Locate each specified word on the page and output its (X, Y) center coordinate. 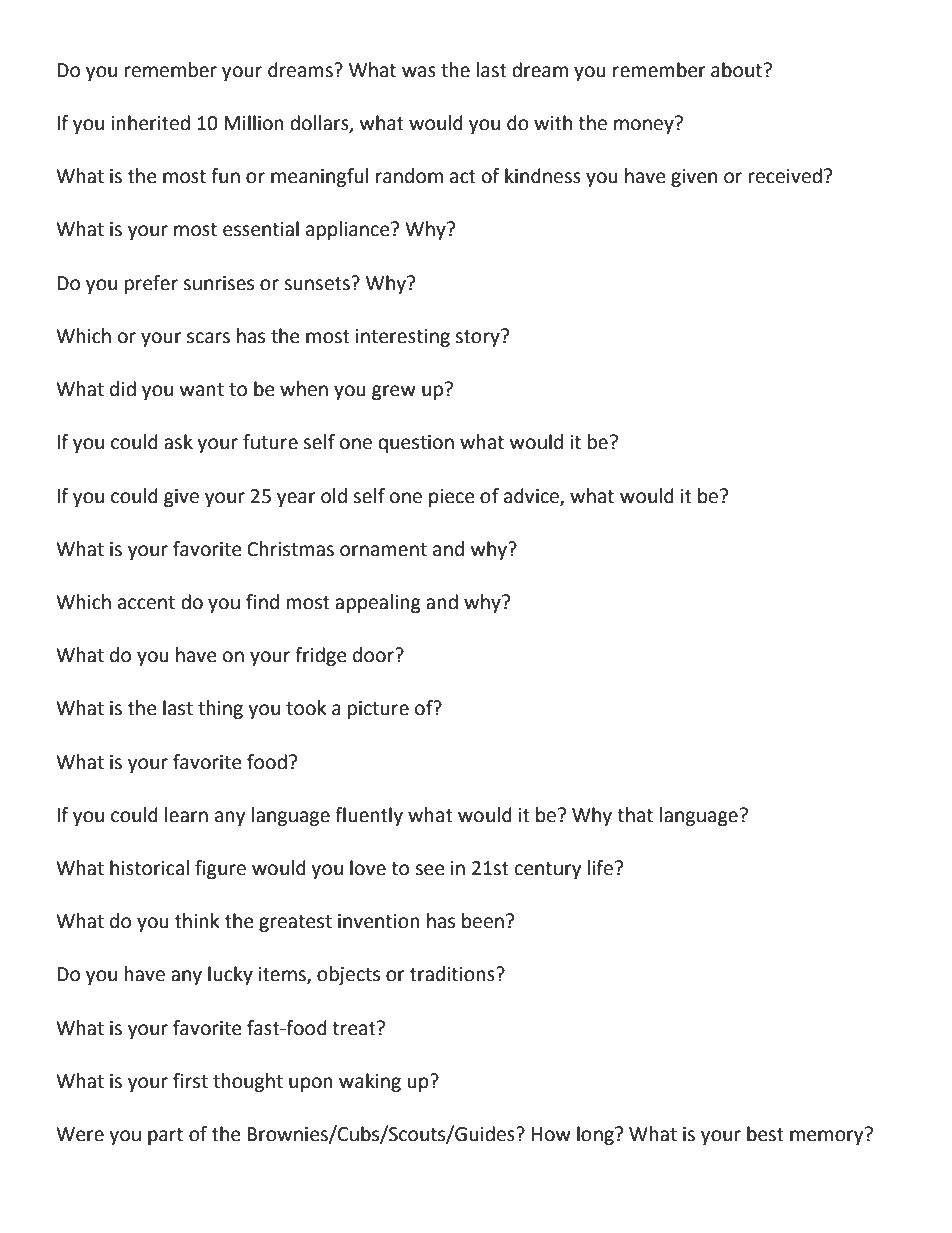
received (785, 176)
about (736, 70)
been (483, 921)
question (416, 444)
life (602, 868)
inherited (150, 123)
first (190, 1081)
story (478, 338)
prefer (151, 284)
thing (220, 709)
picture (378, 710)
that (635, 815)
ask (178, 442)
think (197, 921)
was (419, 72)
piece (452, 498)
